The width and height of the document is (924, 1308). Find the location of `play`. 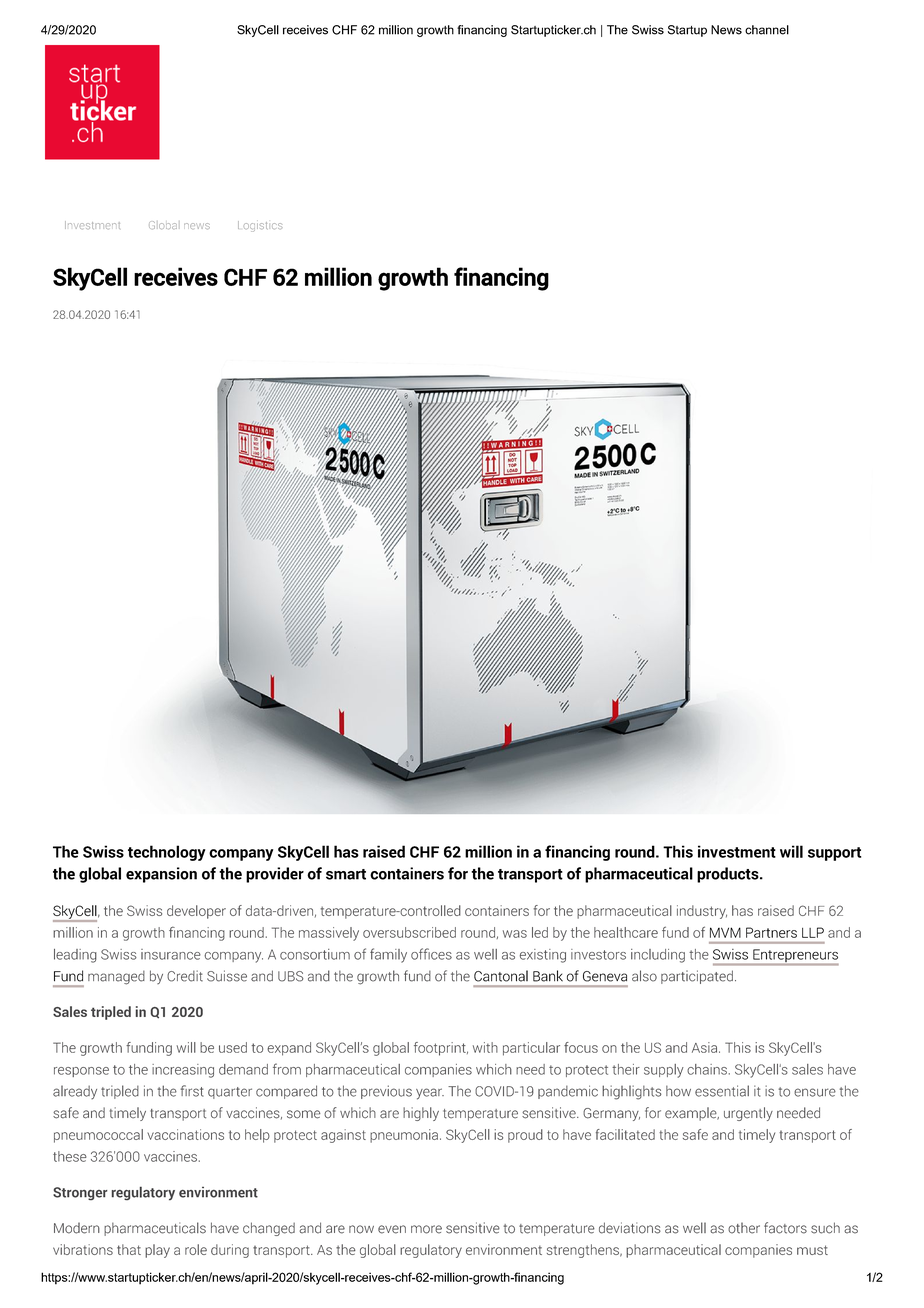

play is located at coordinates (157, 1251).
